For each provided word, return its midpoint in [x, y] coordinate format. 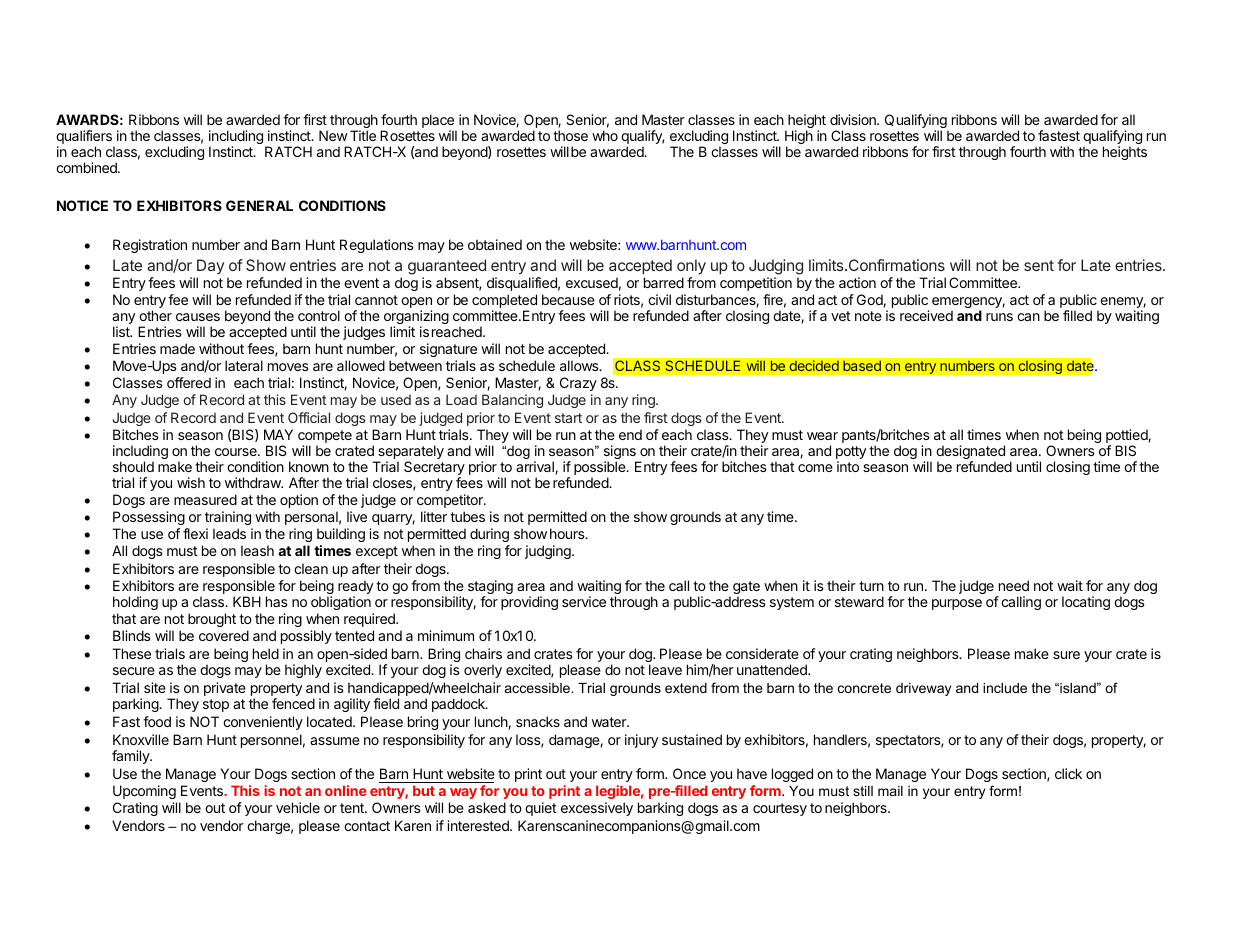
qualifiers [85, 138]
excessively [597, 809]
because [568, 299]
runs [999, 317]
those [570, 135]
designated [970, 453]
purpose [957, 604]
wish [191, 482]
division [854, 119]
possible [601, 469]
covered [224, 635]
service [584, 601]
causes [198, 317]
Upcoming [144, 792]
